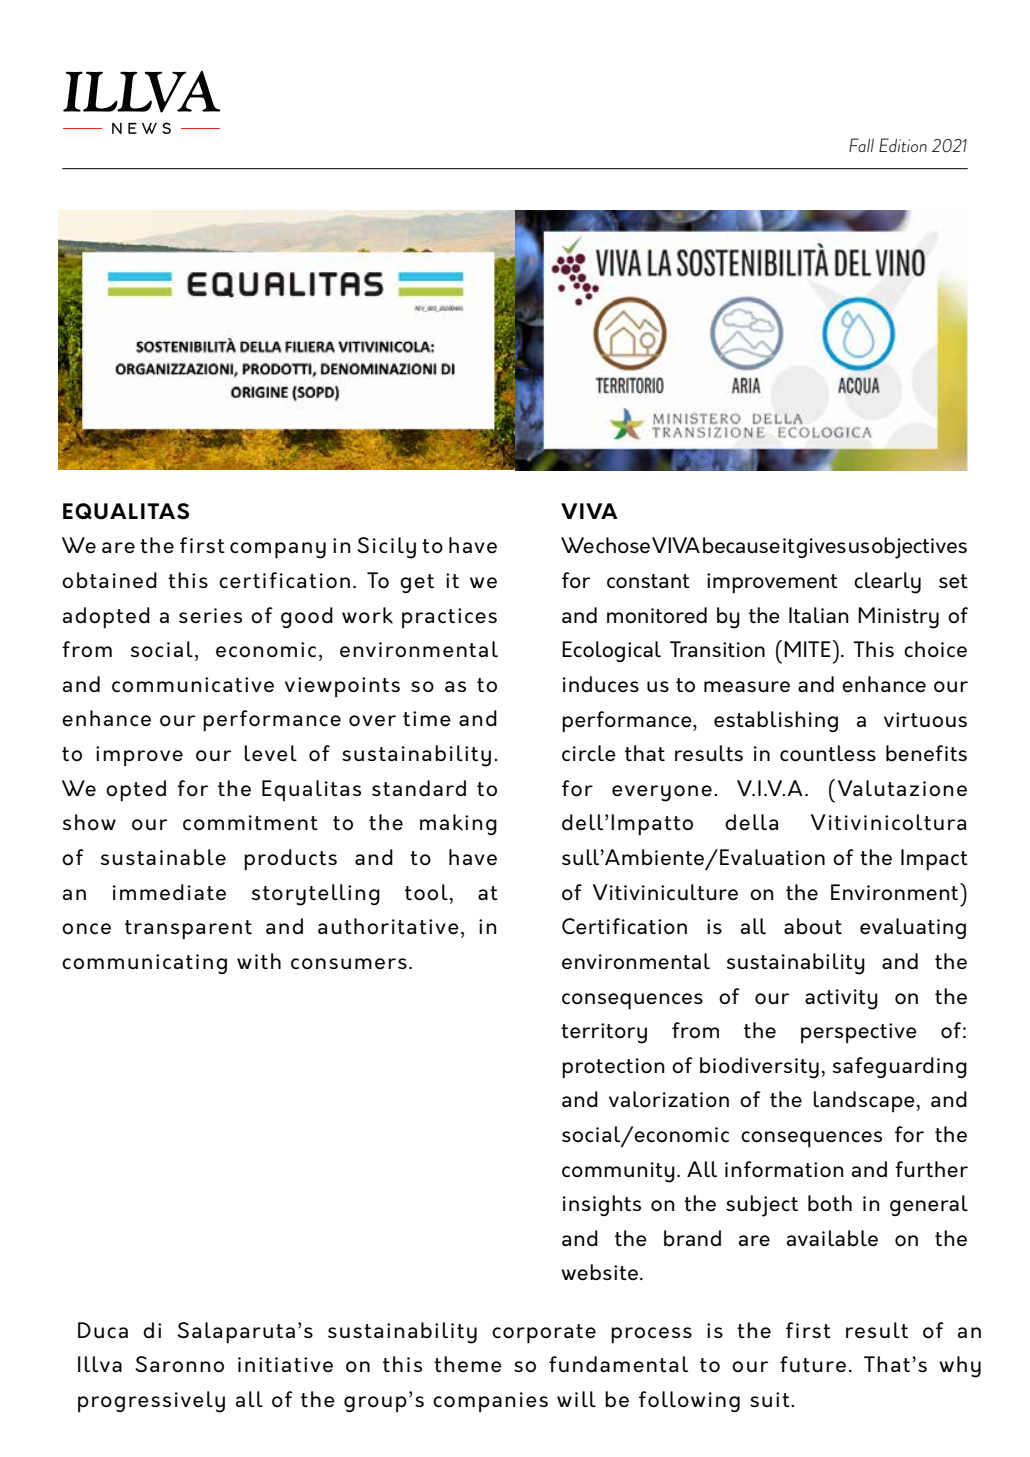 This screenshot has width=1030, height=1457. What do you see at coordinates (903, 145) in the screenshot?
I see `Edition` at bounding box center [903, 145].
